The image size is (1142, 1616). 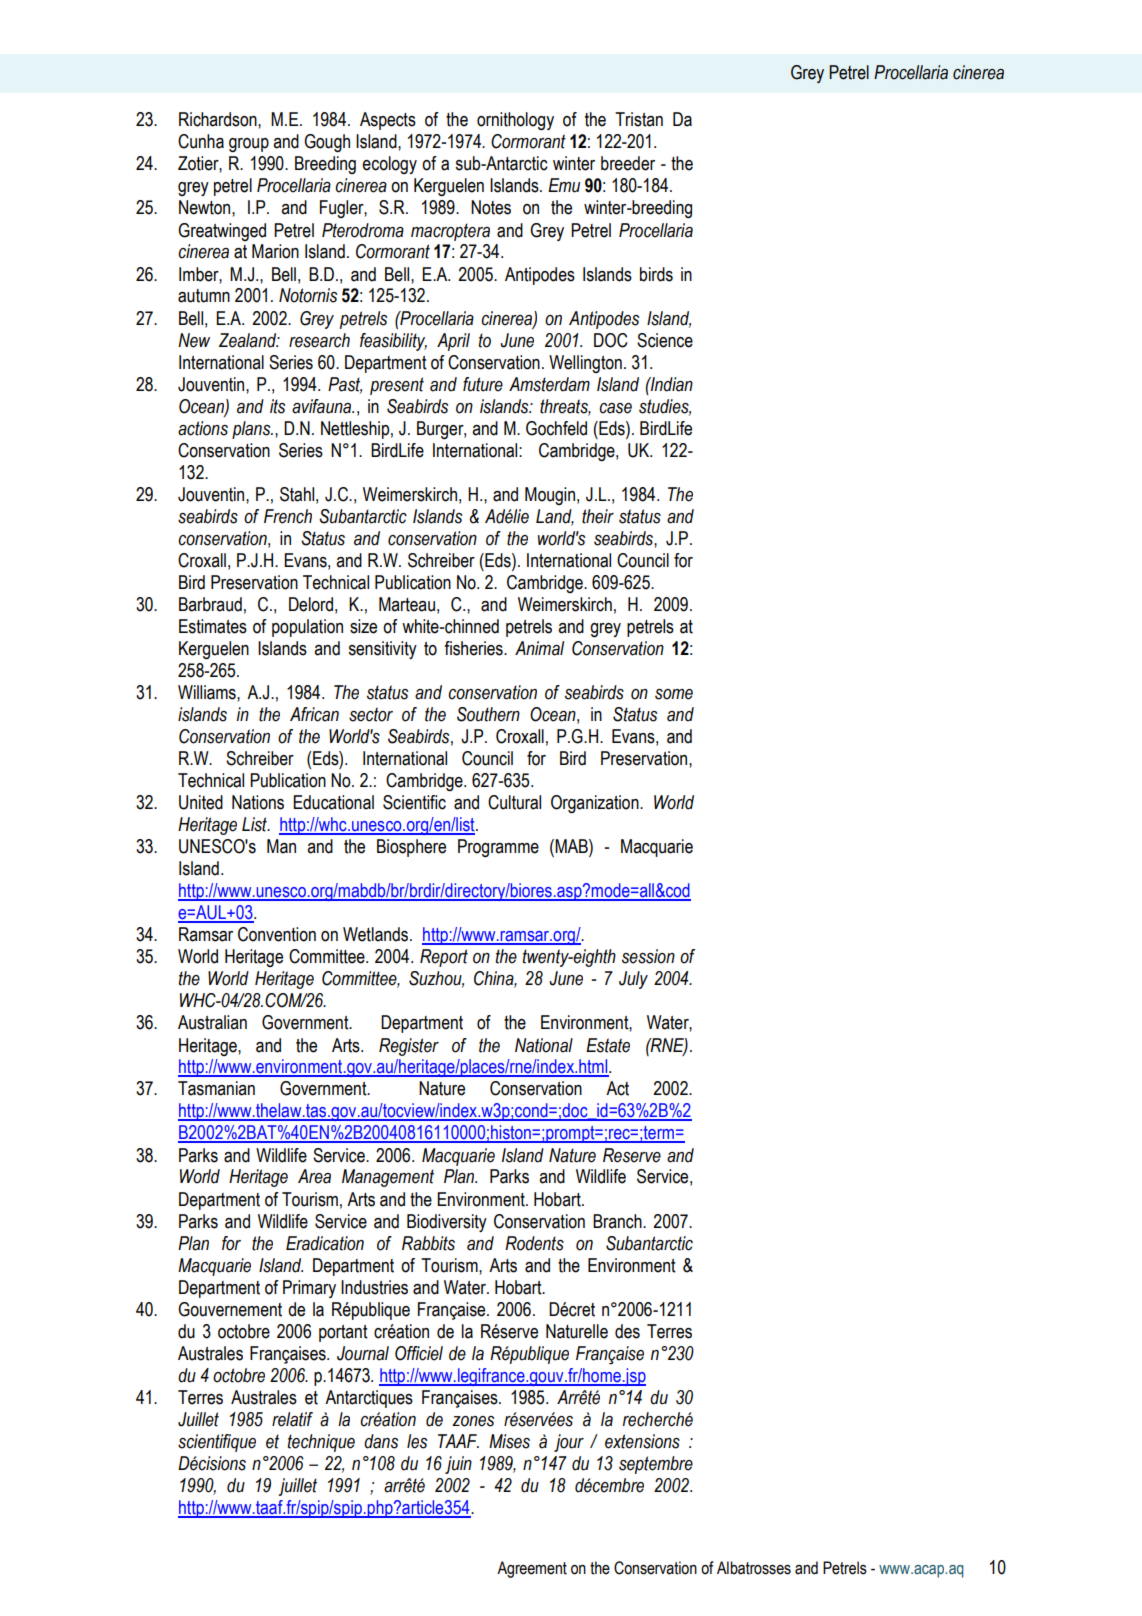 I want to click on Register, so click(x=409, y=1047).
